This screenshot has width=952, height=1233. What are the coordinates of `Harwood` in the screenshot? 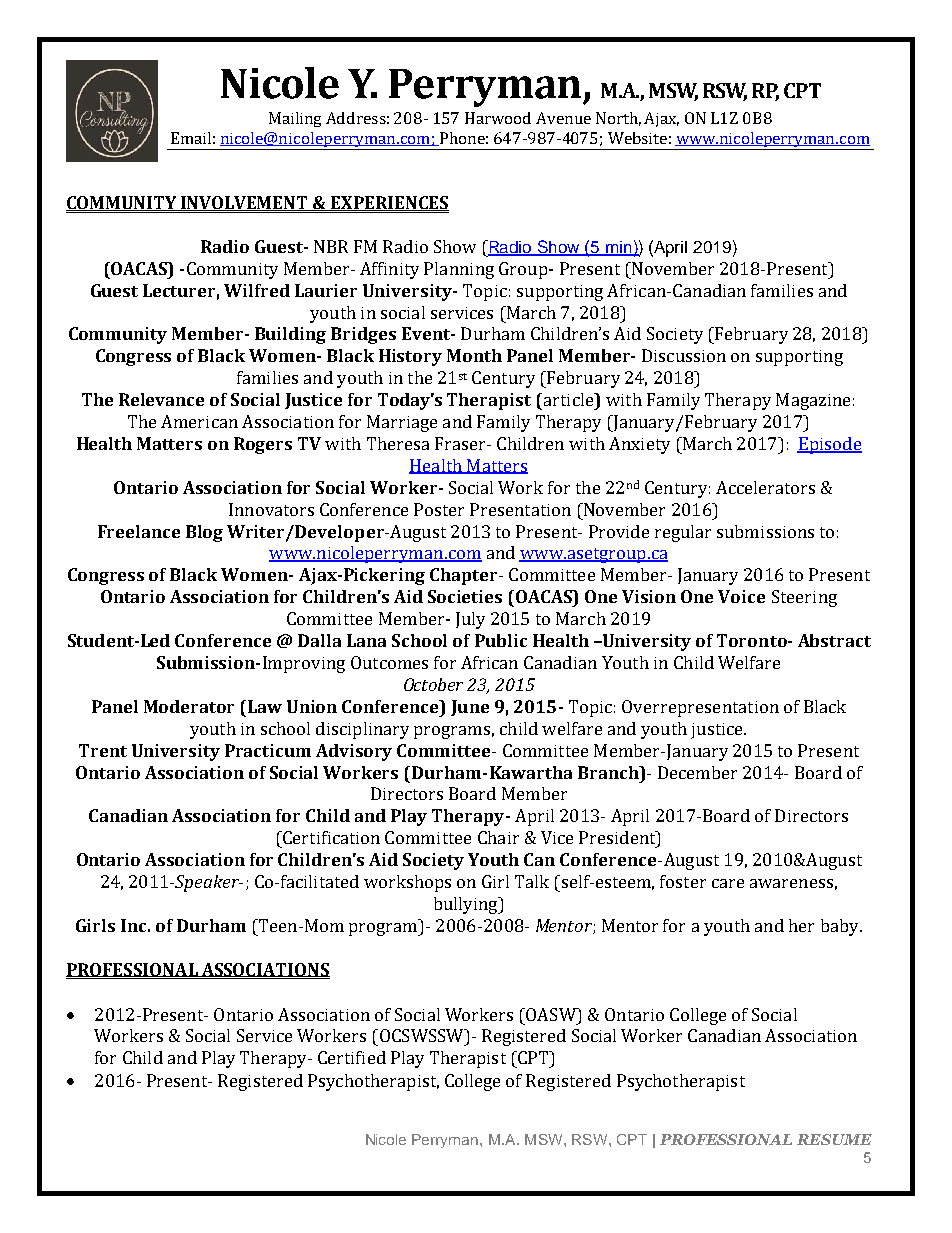 It's located at (498, 118).
